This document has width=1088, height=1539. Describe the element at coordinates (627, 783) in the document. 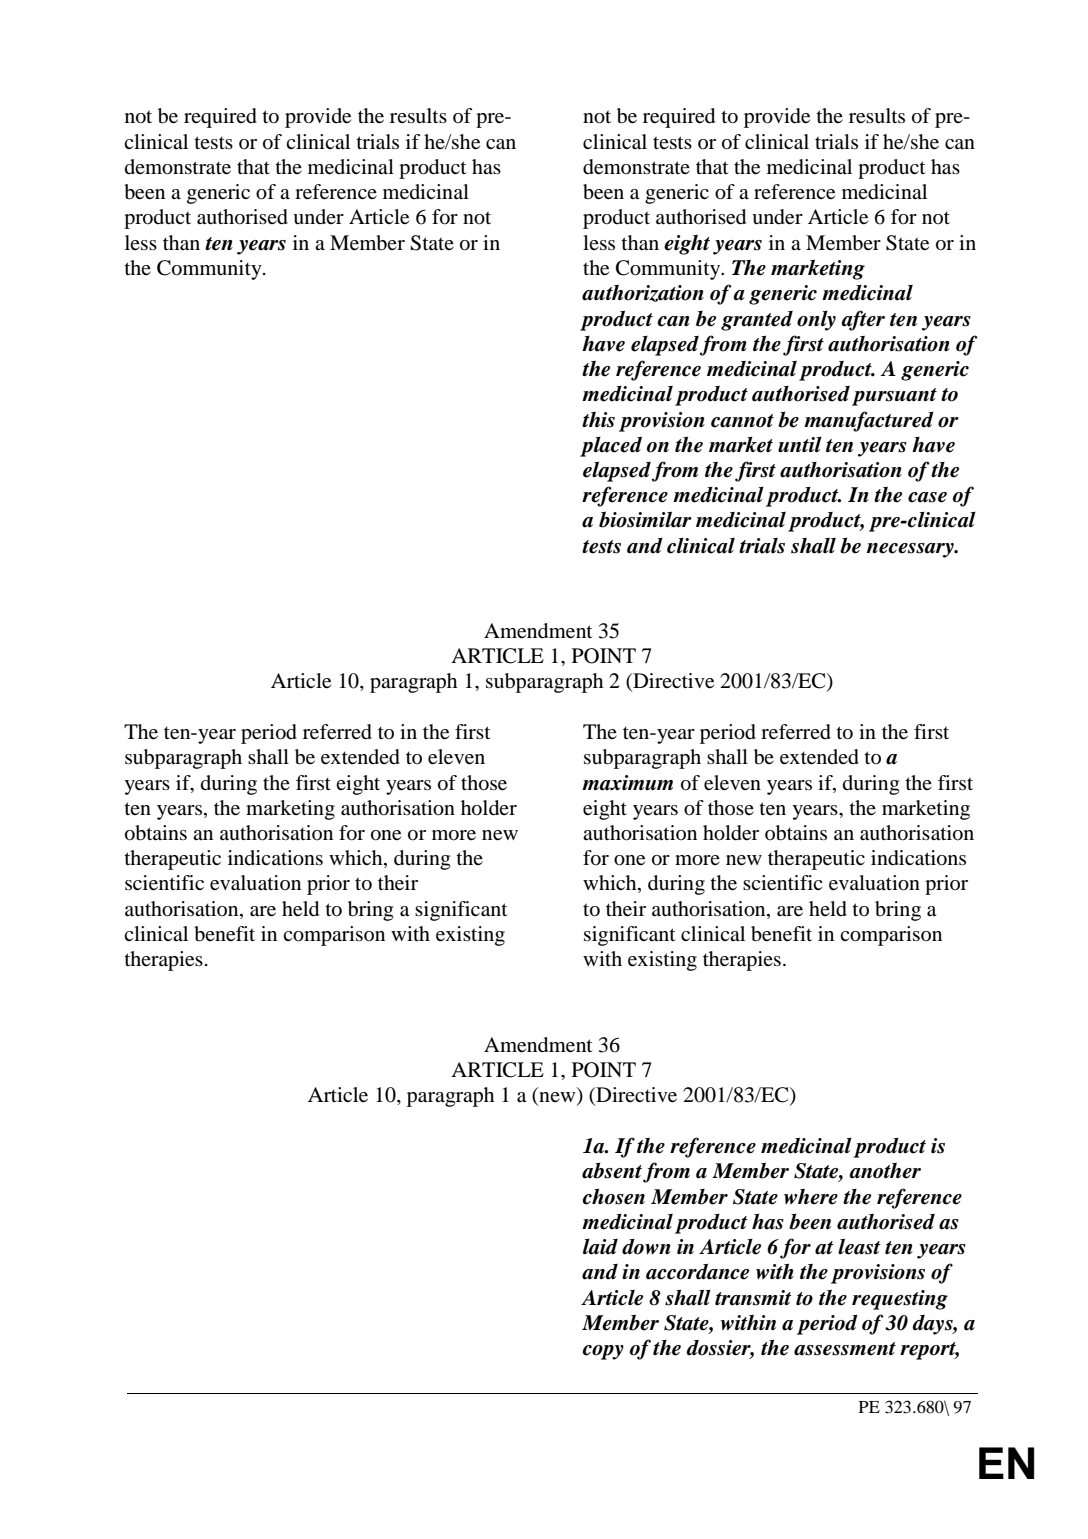

I see `maximum` at that location.
